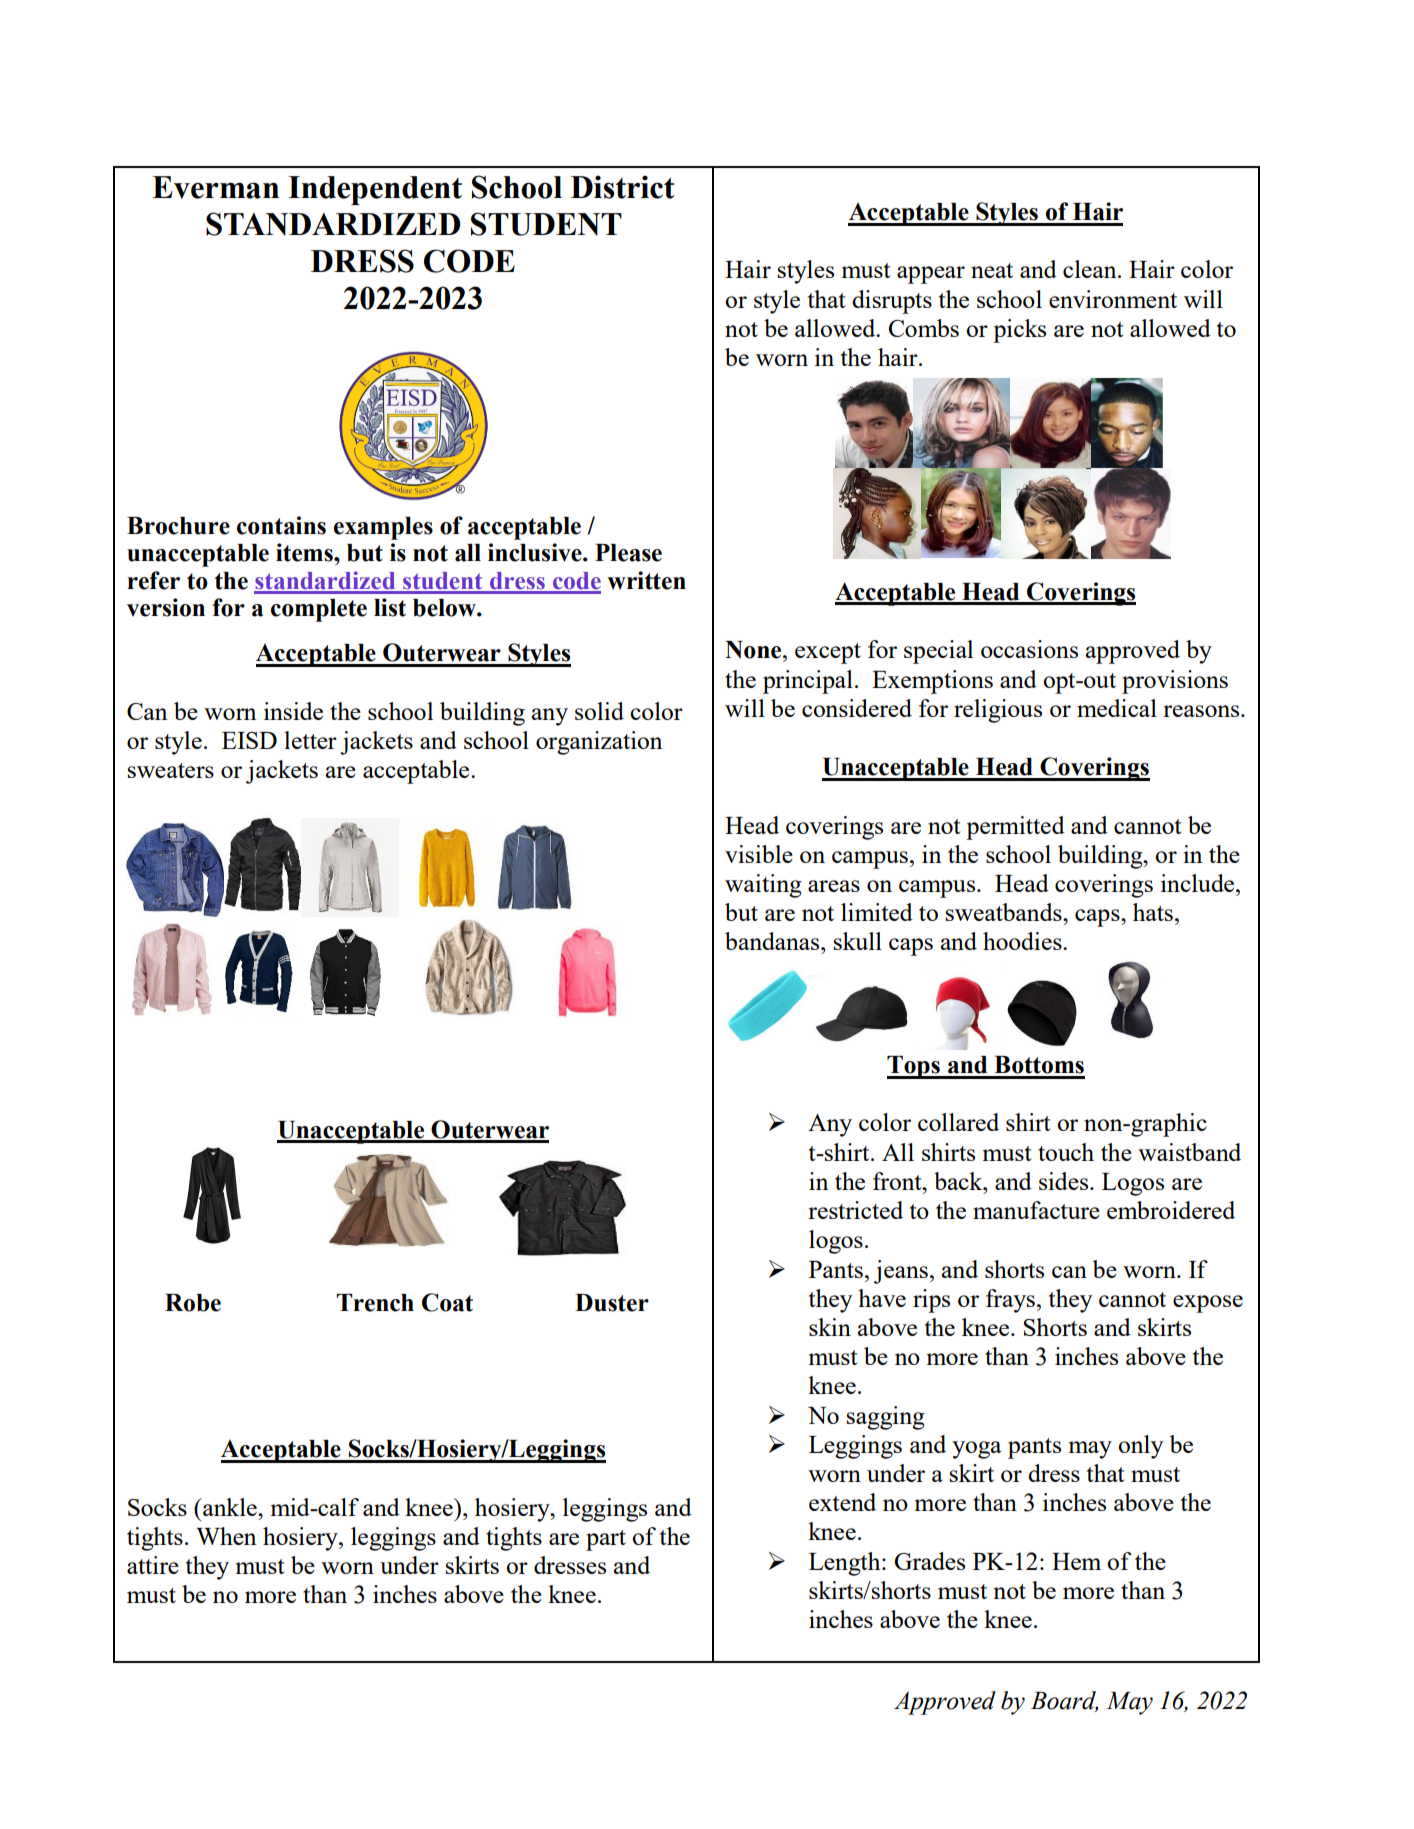 The width and height of the screenshot is (1414, 1829). What do you see at coordinates (375, 190) in the screenshot?
I see `Independent` at bounding box center [375, 190].
